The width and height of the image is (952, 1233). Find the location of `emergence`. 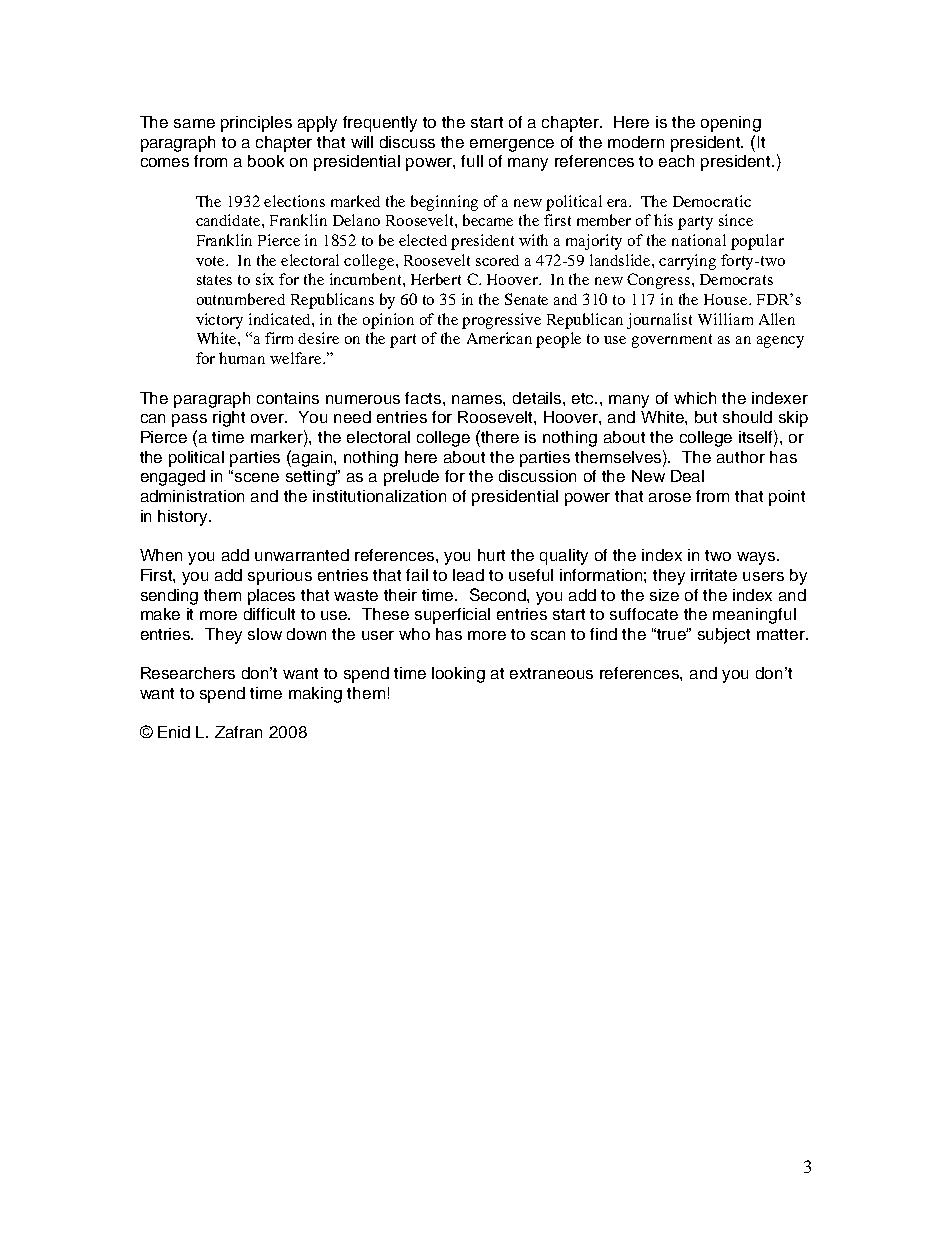

emergence is located at coordinates (512, 145).
